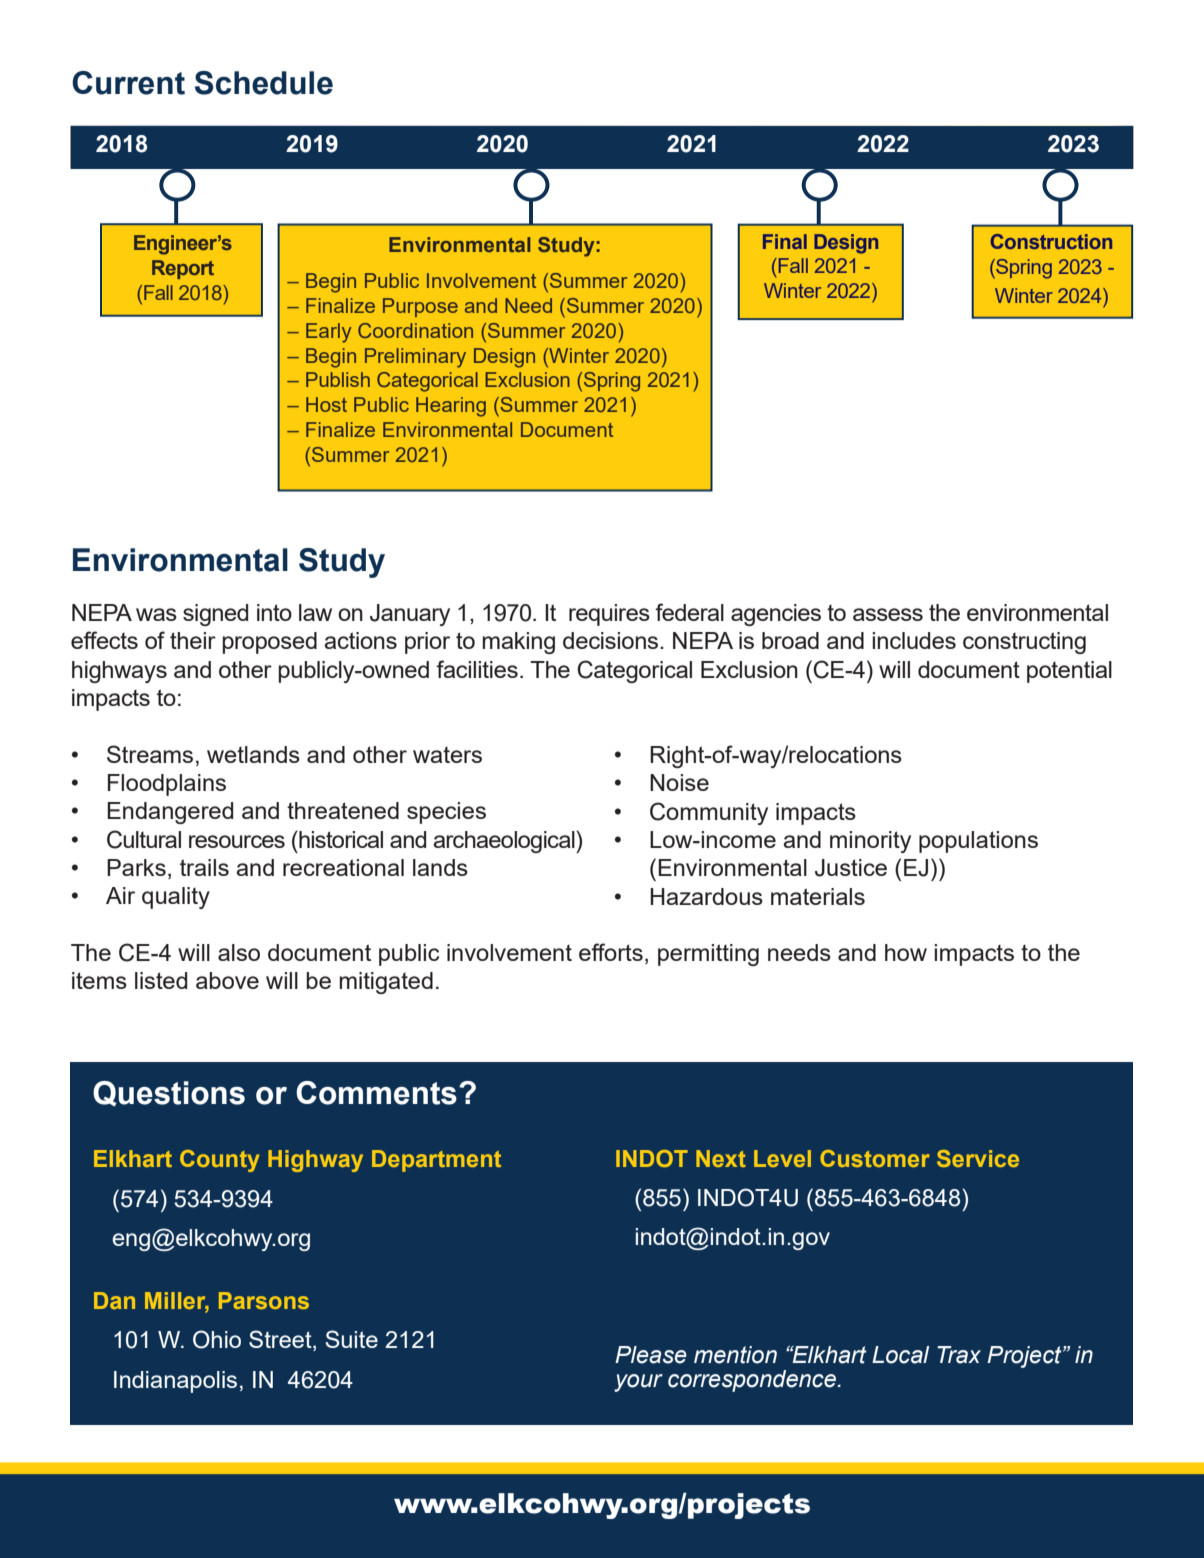 The width and height of the image is (1204, 1558). What do you see at coordinates (1051, 241) in the image?
I see `Construction` at bounding box center [1051, 241].
